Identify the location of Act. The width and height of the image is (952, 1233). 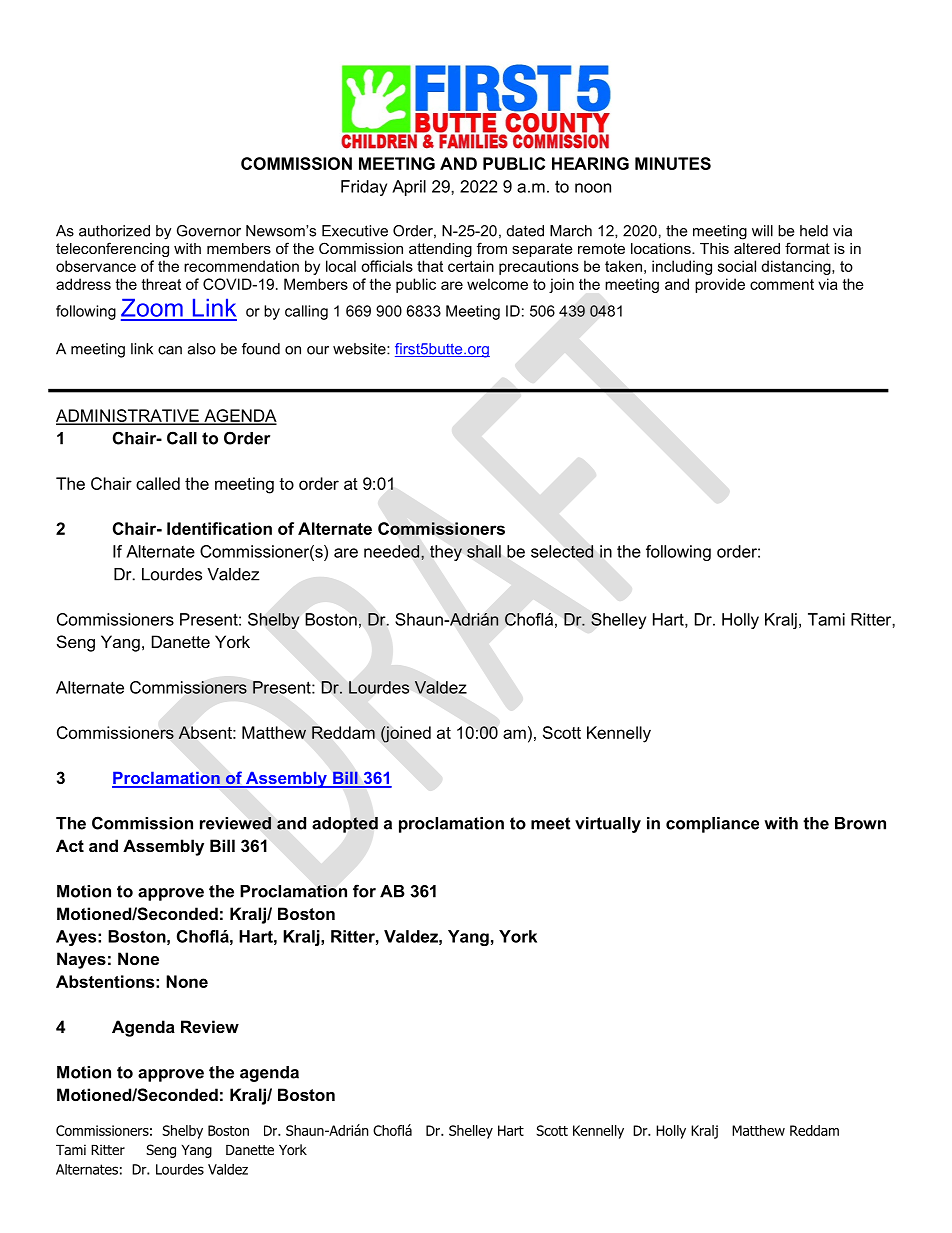
(70, 845).
